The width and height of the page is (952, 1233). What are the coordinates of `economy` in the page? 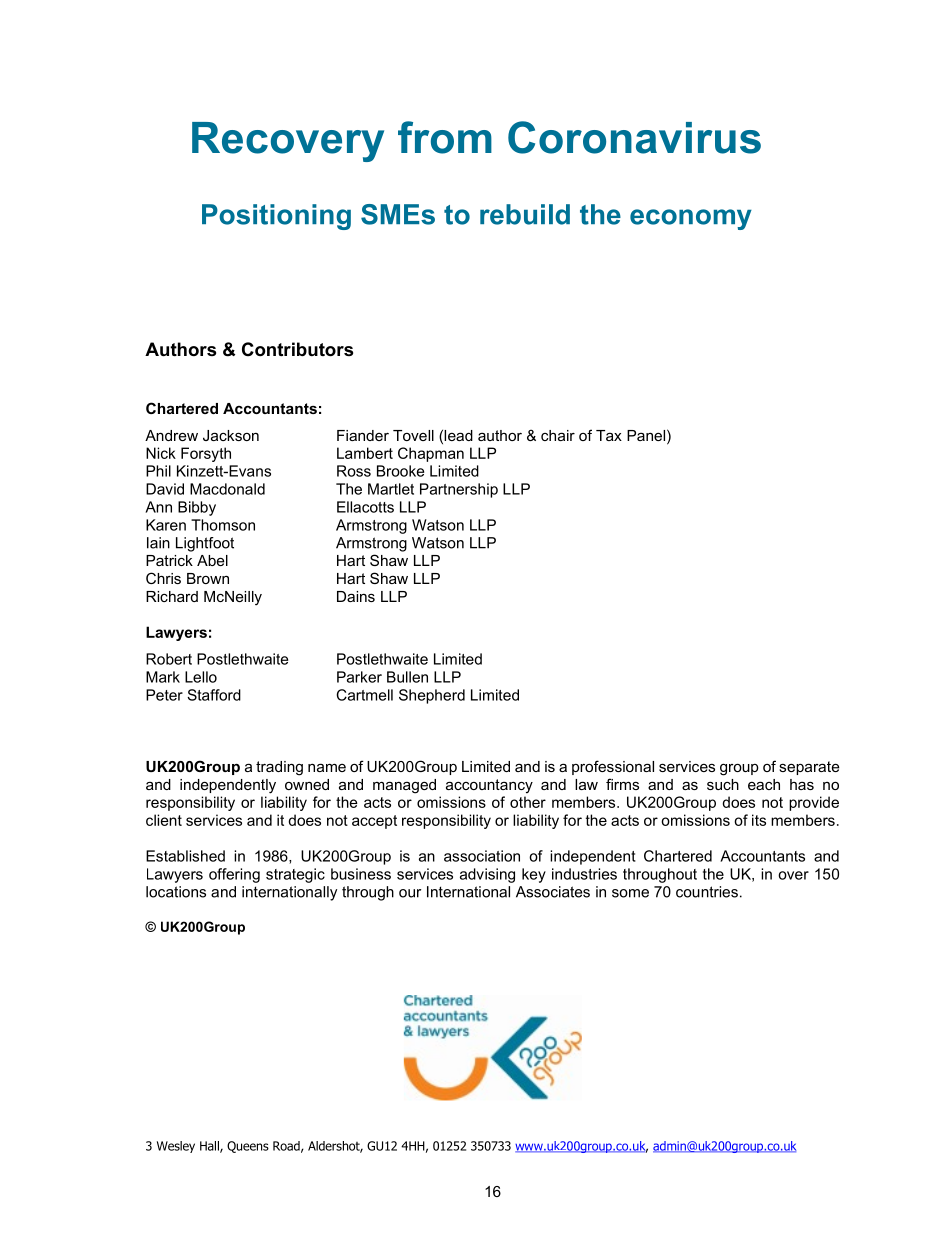 It's located at (691, 219).
